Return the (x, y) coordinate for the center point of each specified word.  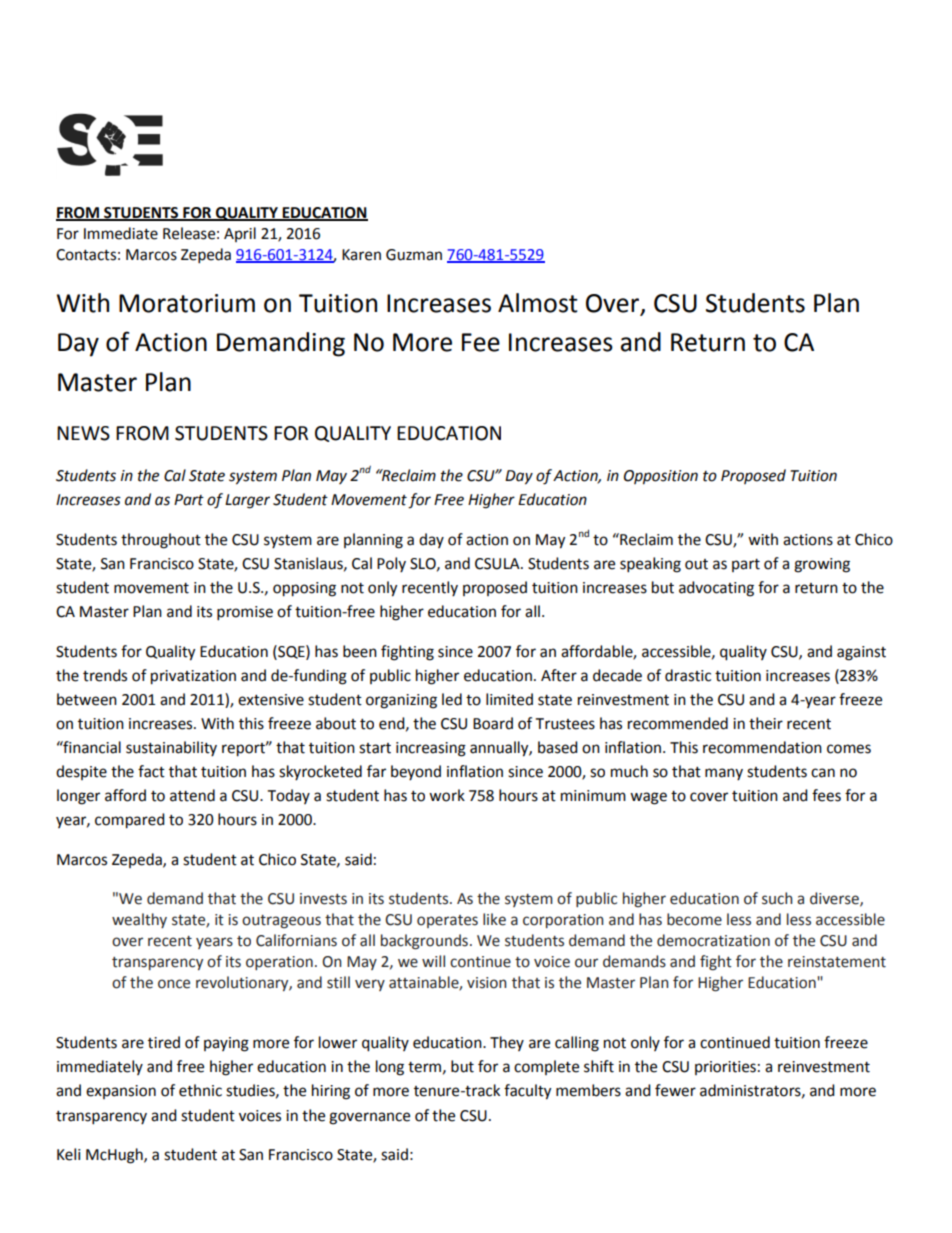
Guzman (414, 255)
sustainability (171, 748)
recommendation (762, 747)
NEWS (83, 433)
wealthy (139, 920)
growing (822, 565)
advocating (716, 589)
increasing (431, 749)
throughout (161, 541)
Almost (538, 303)
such (777, 898)
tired (164, 1042)
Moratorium (187, 303)
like (494, 919)
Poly (391, 564)
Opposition (661, 477)
